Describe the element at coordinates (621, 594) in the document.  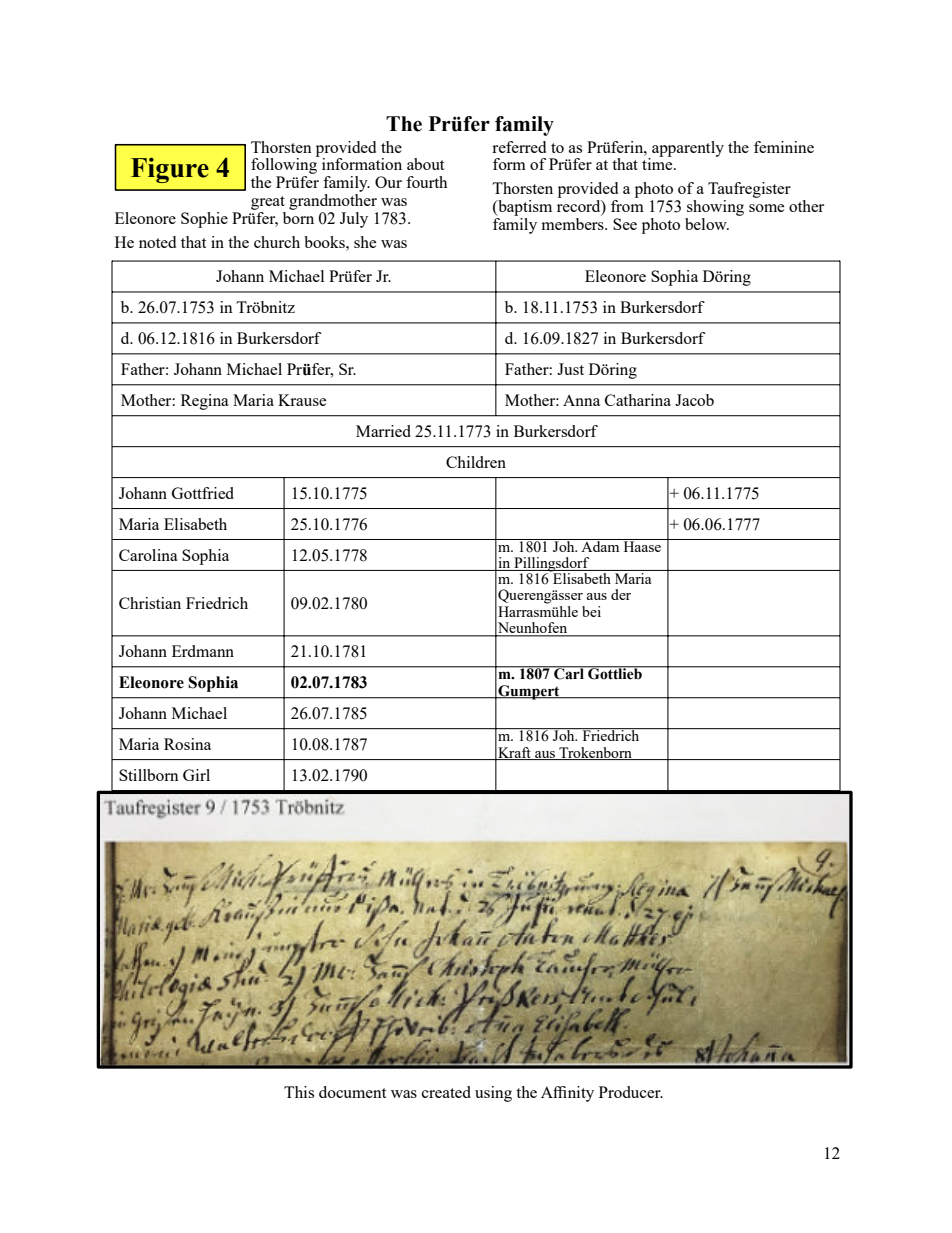
I see `der` at that location.
